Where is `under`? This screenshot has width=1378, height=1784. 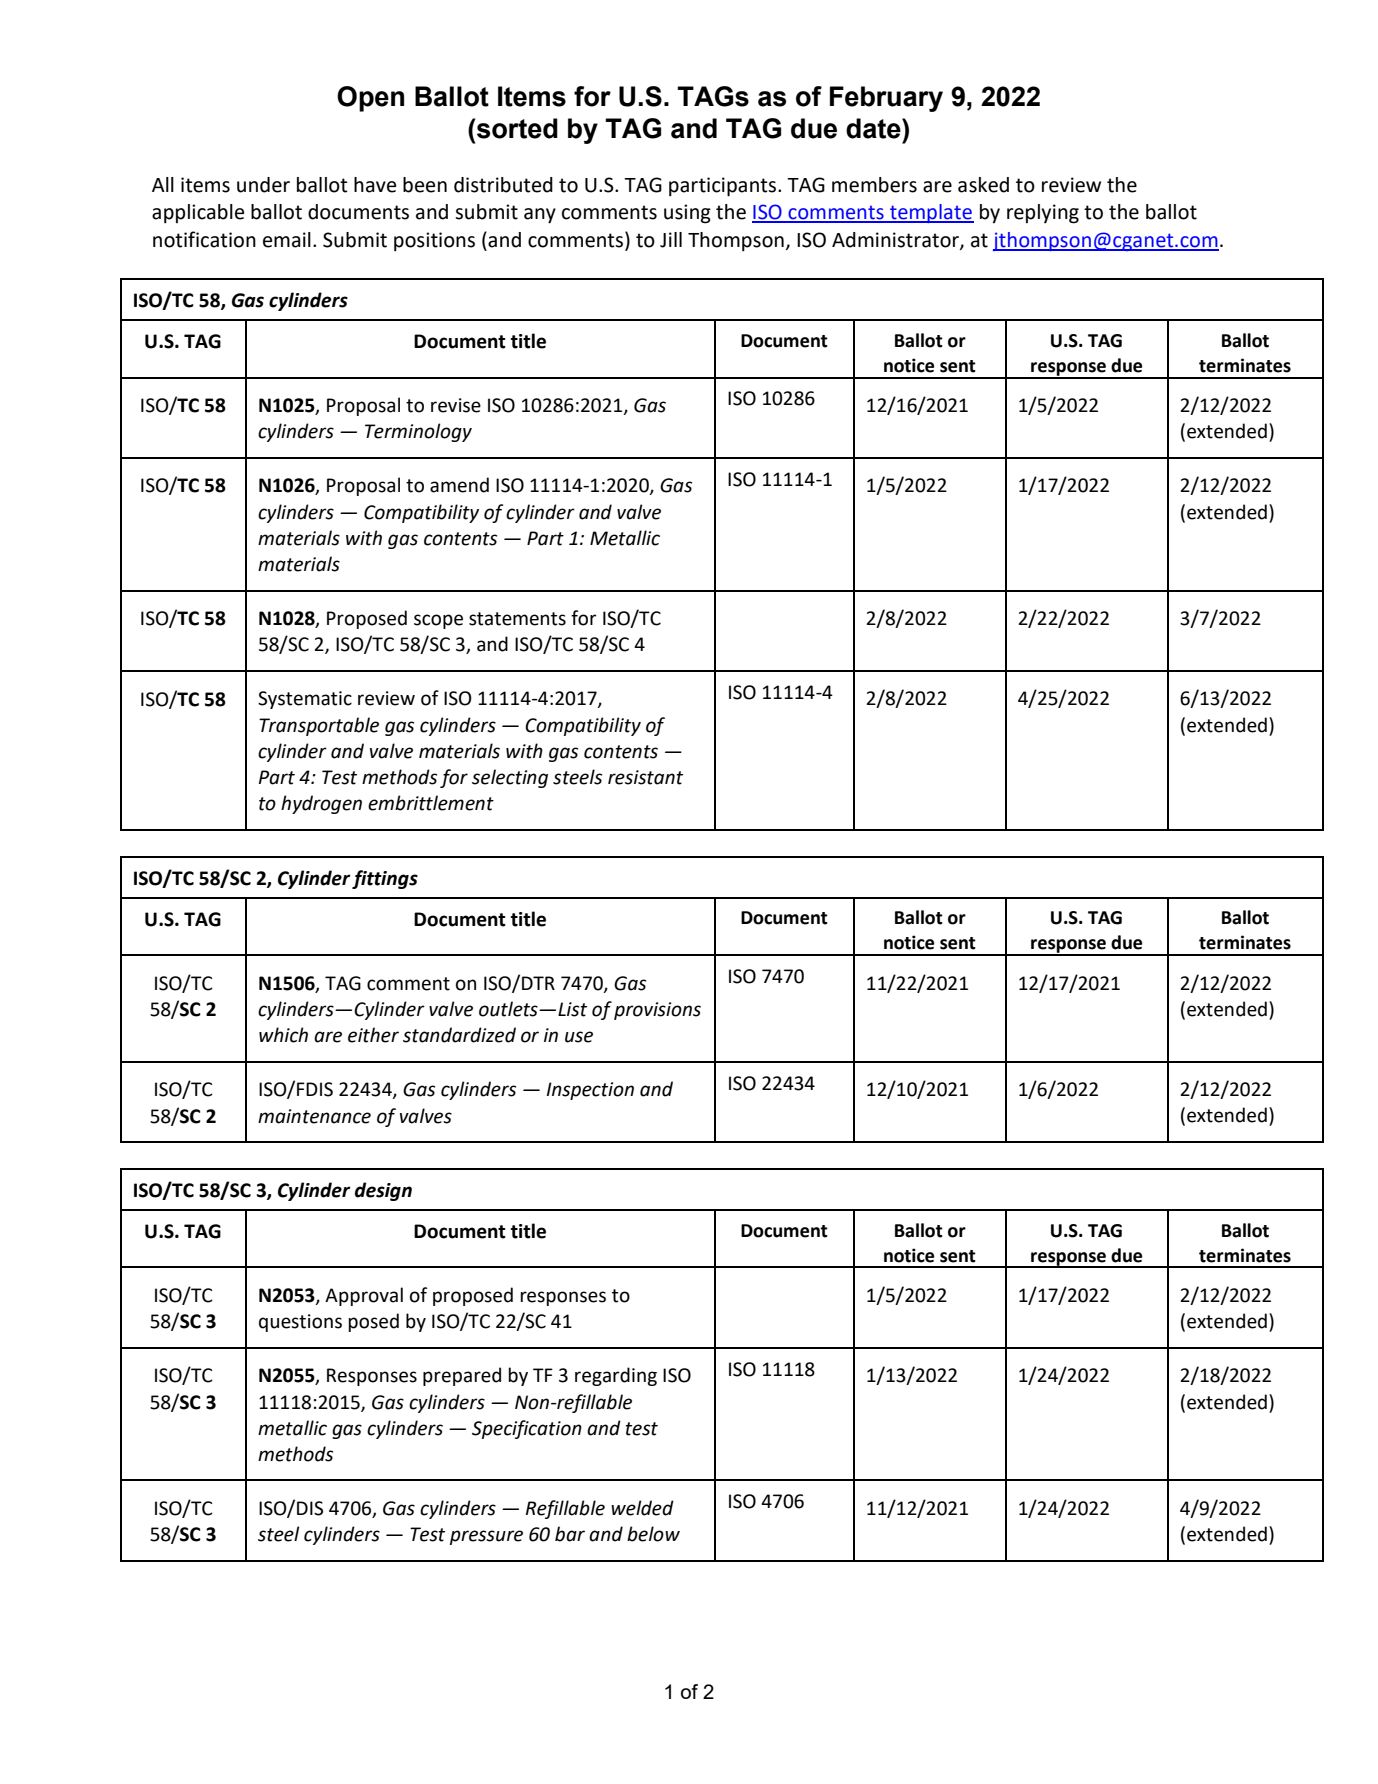 under is located at coordinates (263, 185).
